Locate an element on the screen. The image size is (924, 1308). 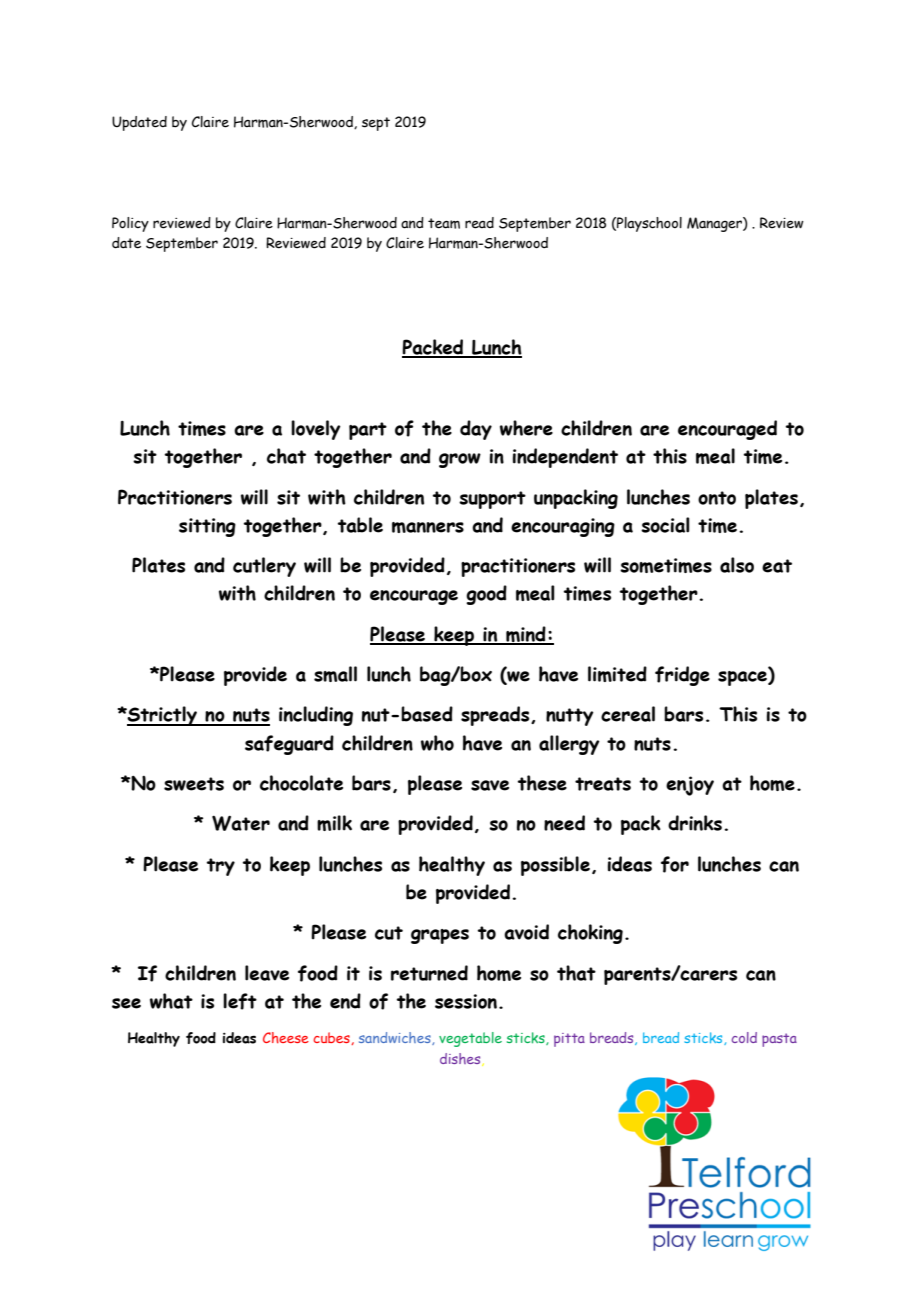
where is located at coordinates (526, 428).
